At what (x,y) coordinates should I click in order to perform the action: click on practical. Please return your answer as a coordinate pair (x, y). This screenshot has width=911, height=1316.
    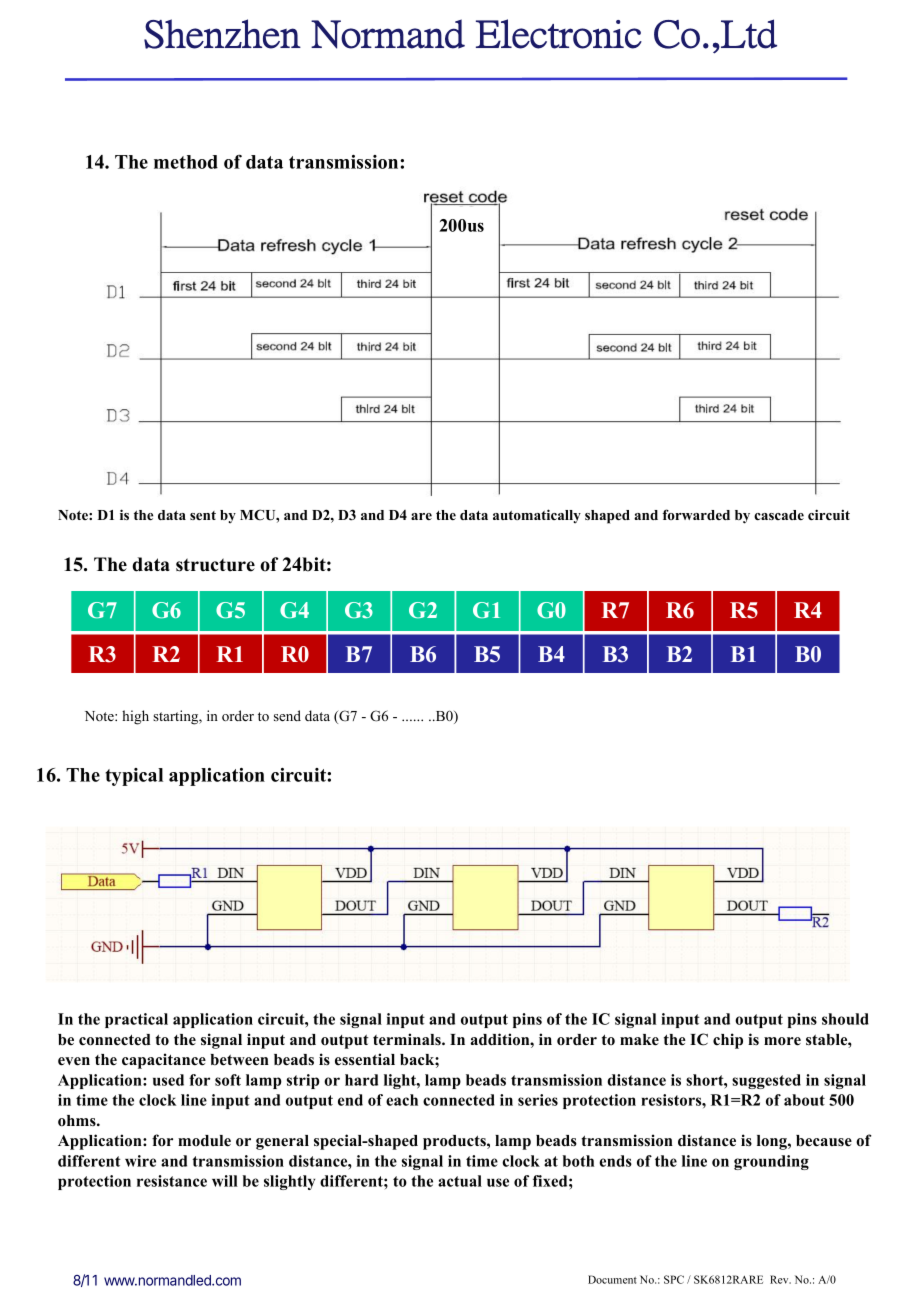
    Looking at the image, I should click on (136, 1020).
